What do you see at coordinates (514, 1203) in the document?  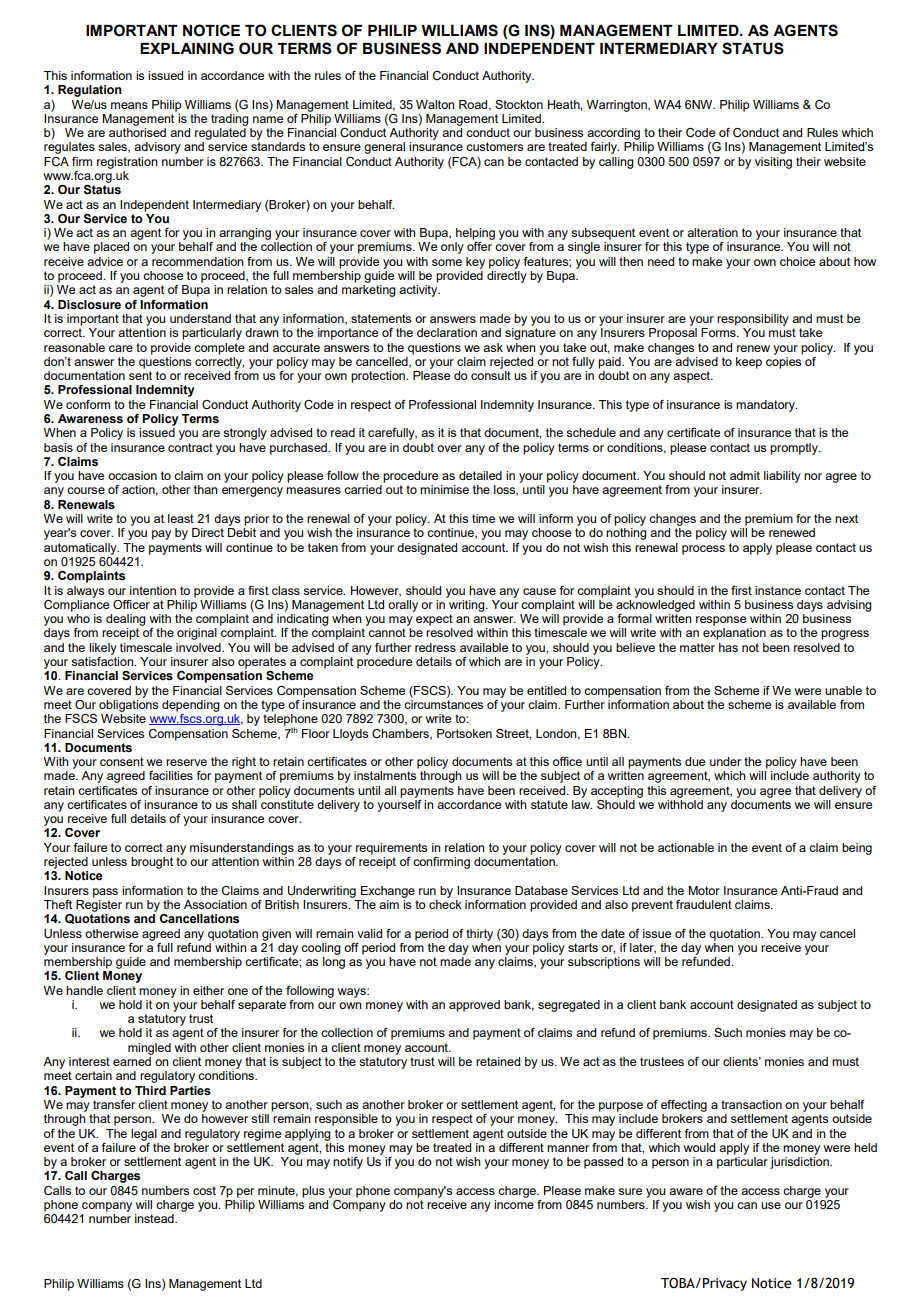 I see `income` at bounding box center [514, 1203].
